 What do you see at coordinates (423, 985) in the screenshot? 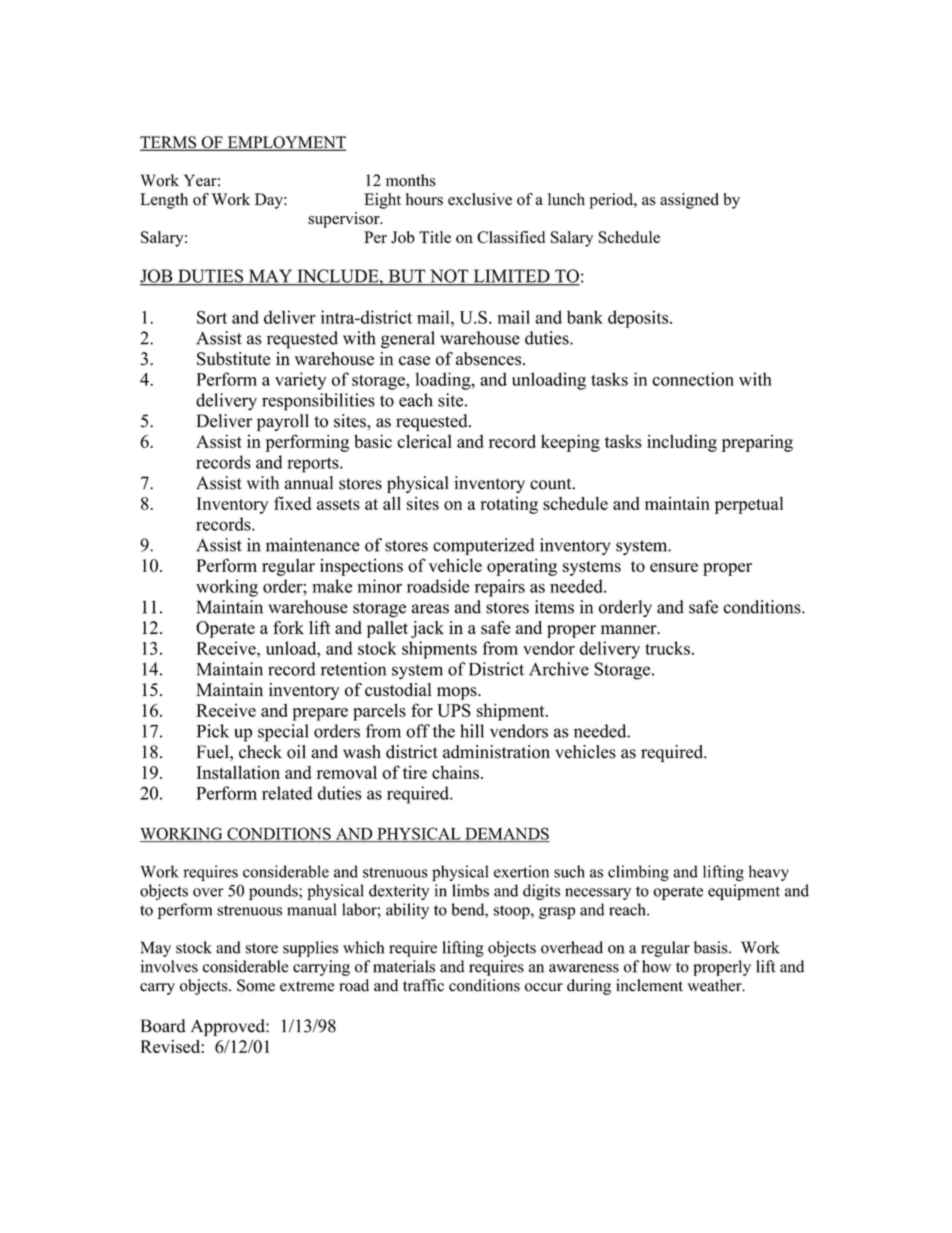
I see `traffic` at bounding box center [423, 985].
